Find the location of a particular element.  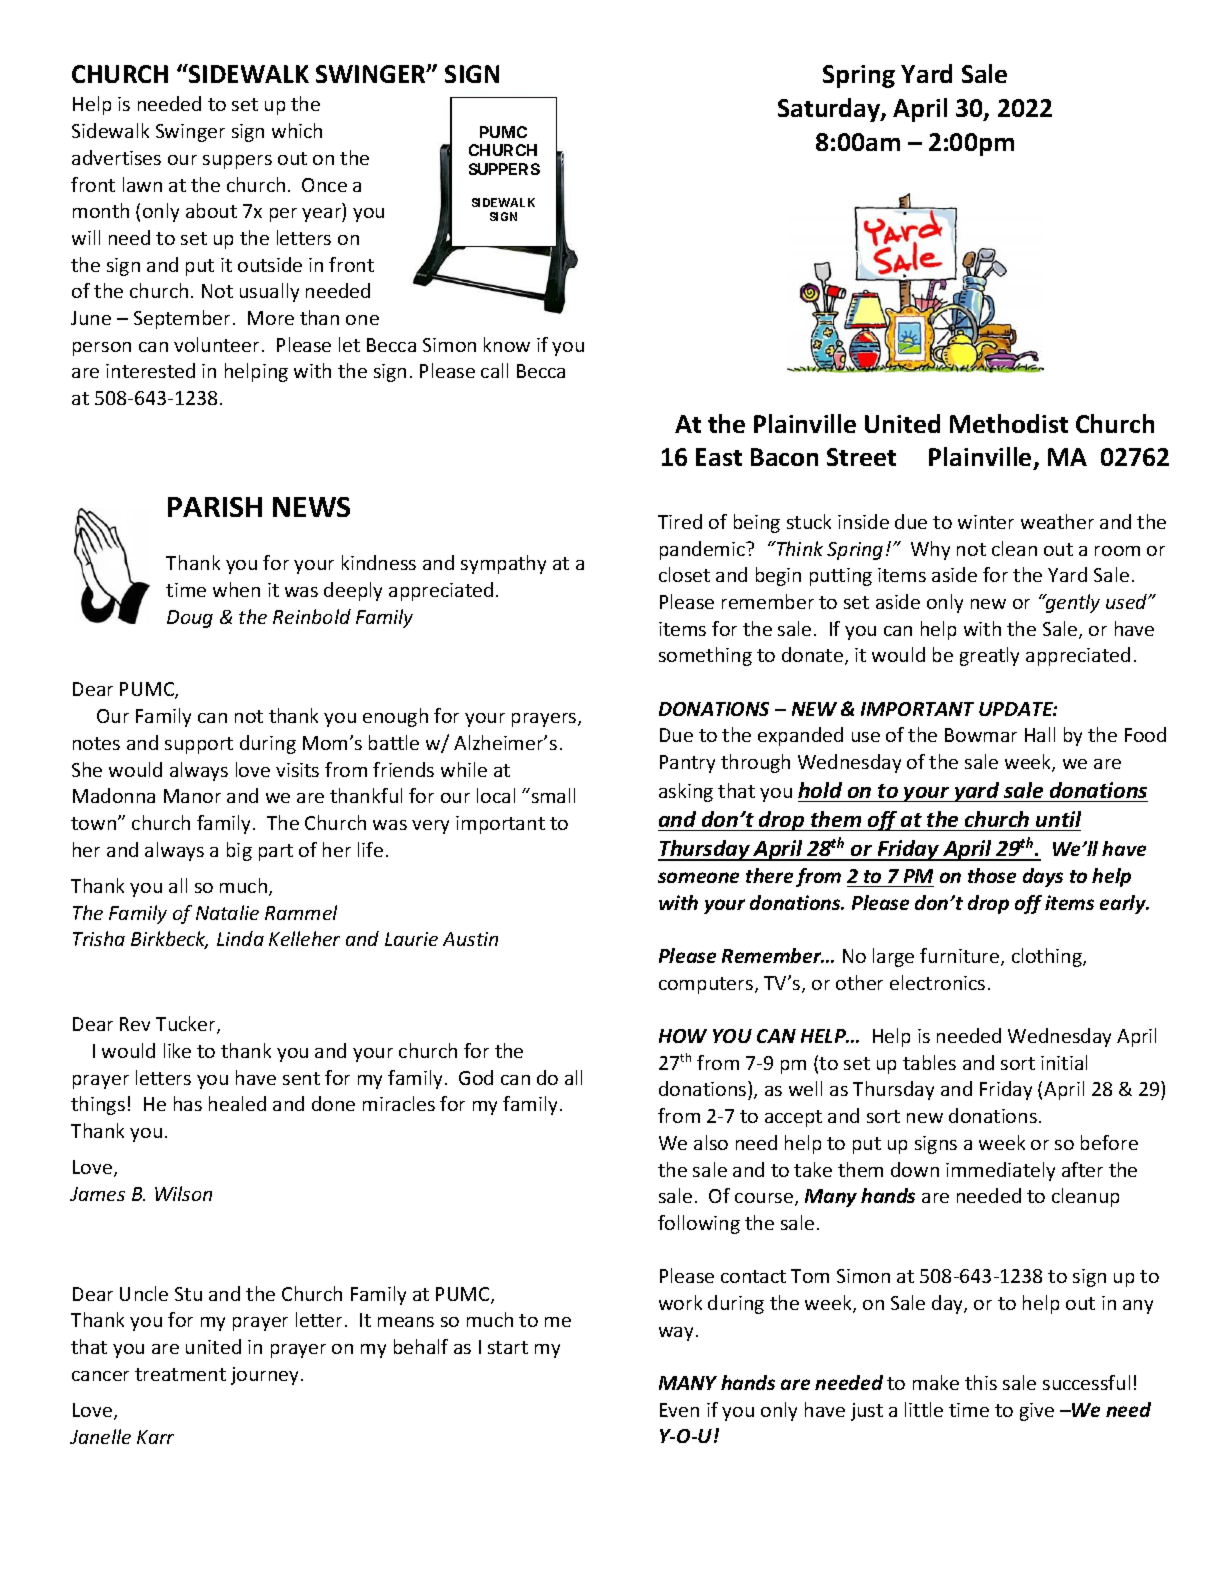

when is located at coordinates (236, 589).
